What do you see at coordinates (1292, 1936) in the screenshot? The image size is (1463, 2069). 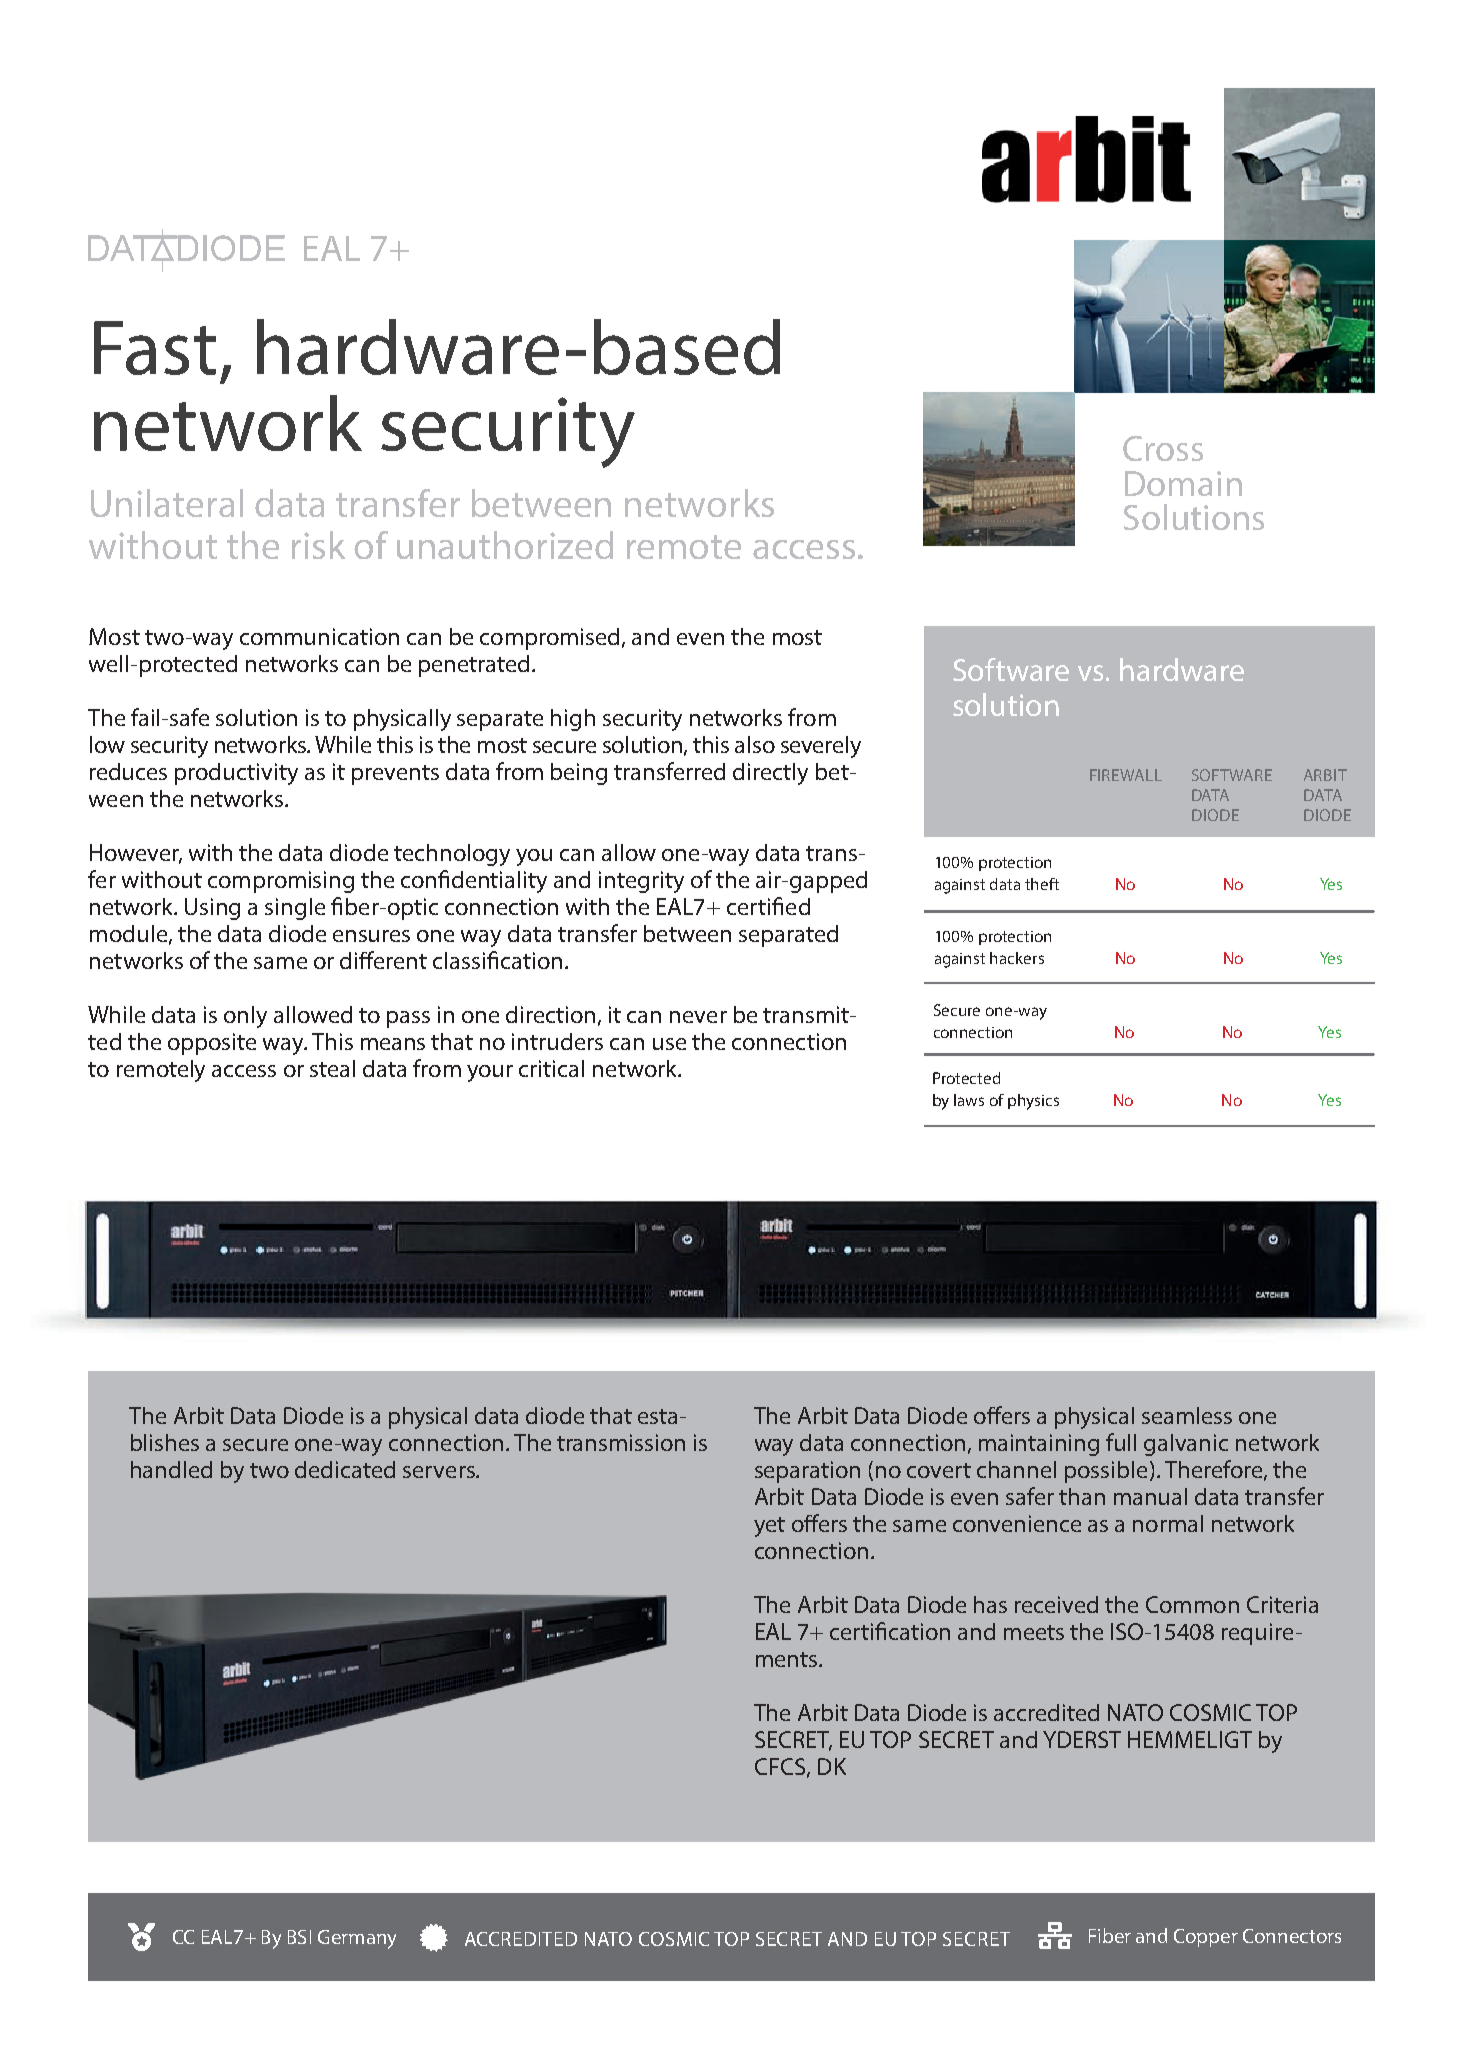 I see `Connectors` at bounding box center [1292, 1936].
